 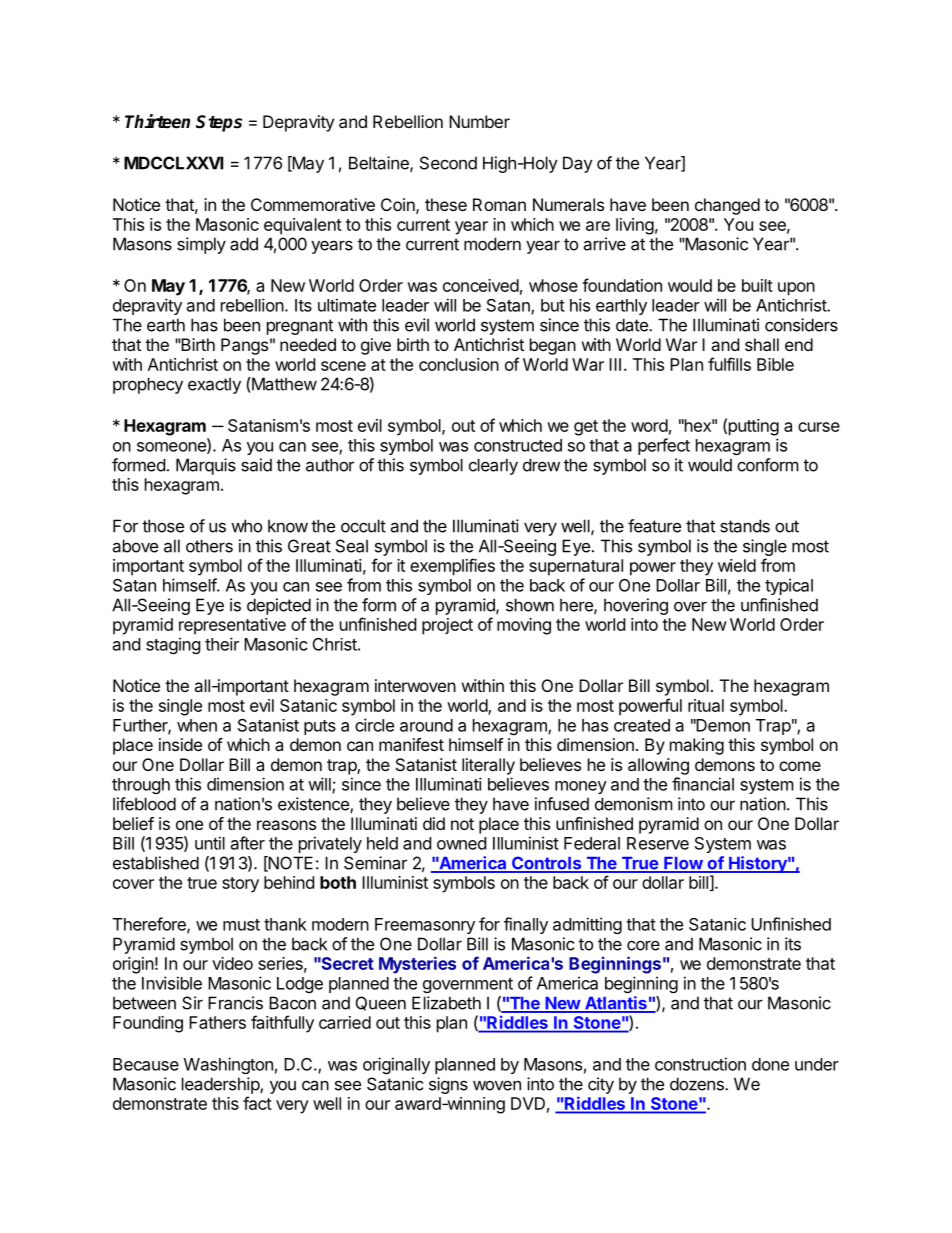 What do you see at coordinates (729, 364) in the image?
I see `fulfills` at bounding box center [729, 364].
